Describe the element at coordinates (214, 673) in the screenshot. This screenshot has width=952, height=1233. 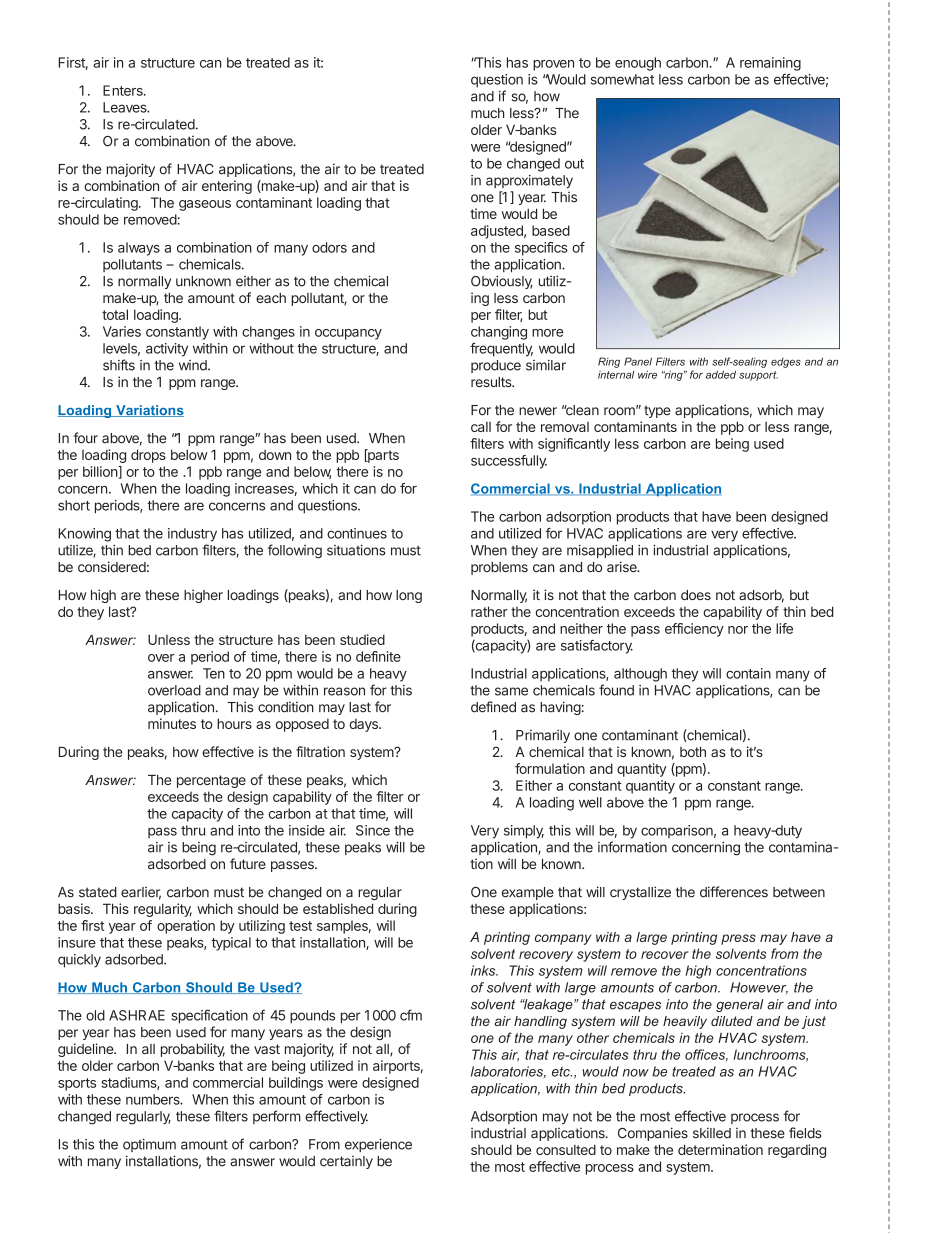
I see `Ten` at that location.
